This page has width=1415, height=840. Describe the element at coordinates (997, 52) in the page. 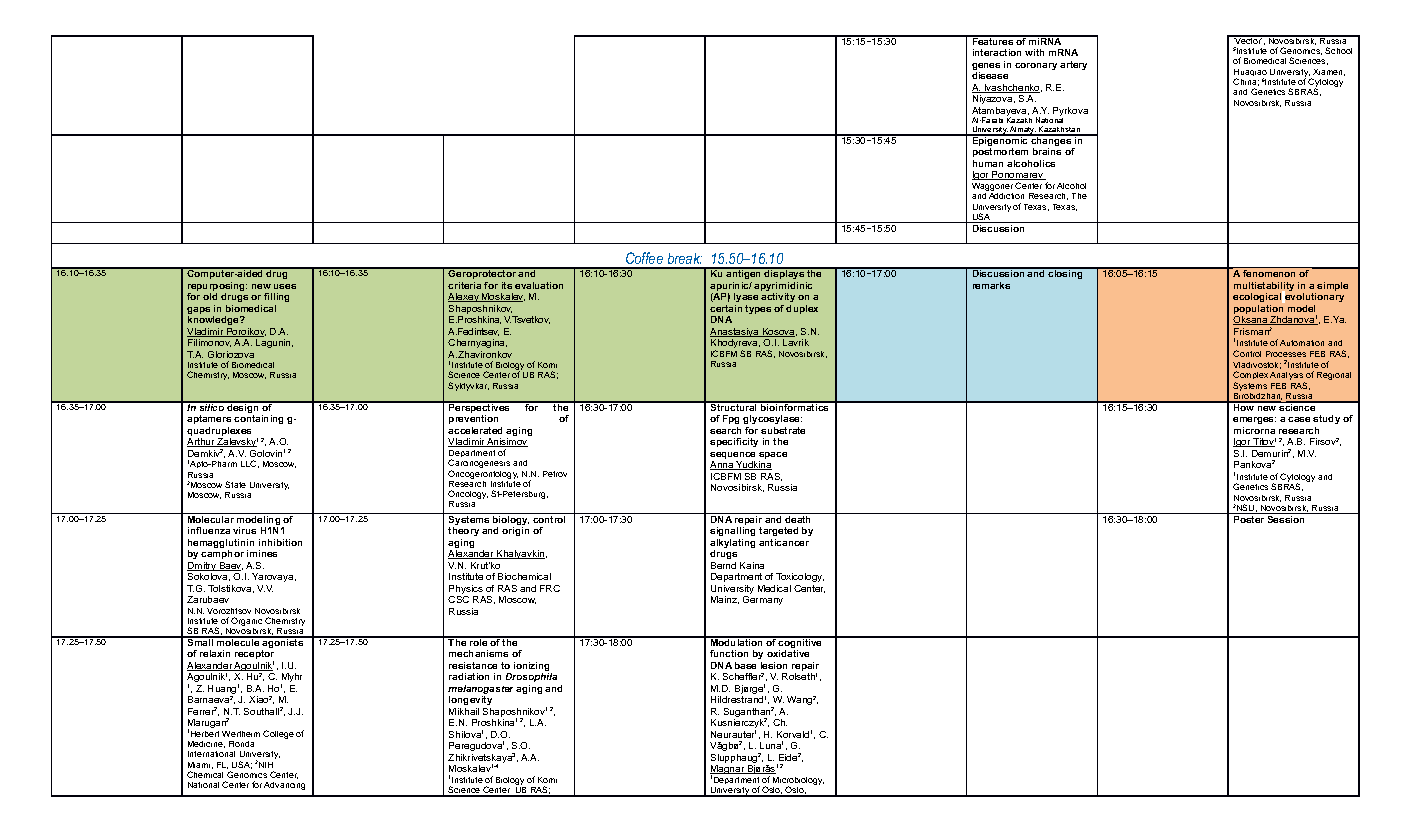

I see `interaction` at that location.
